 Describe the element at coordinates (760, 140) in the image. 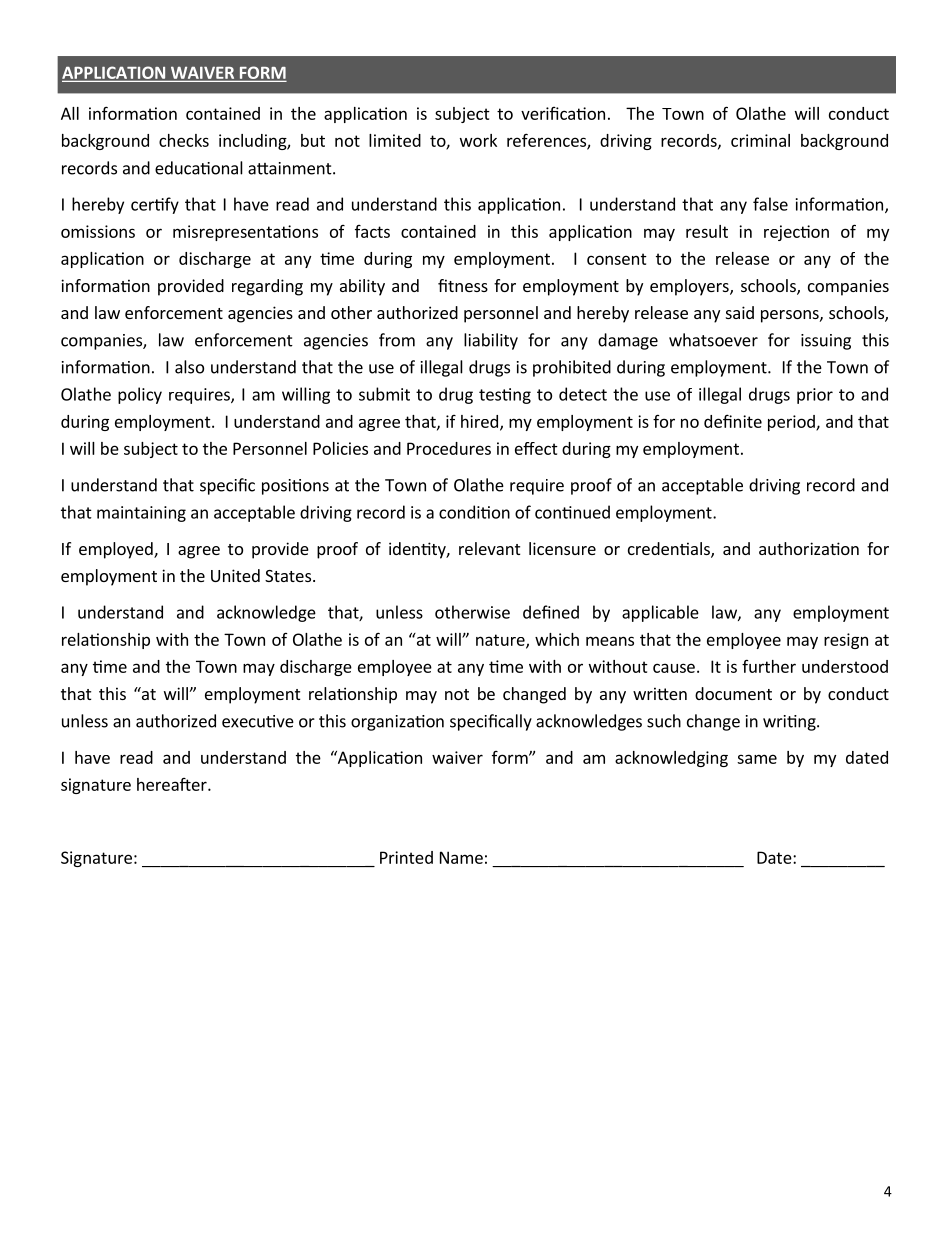

I see `criminal` at that location.
